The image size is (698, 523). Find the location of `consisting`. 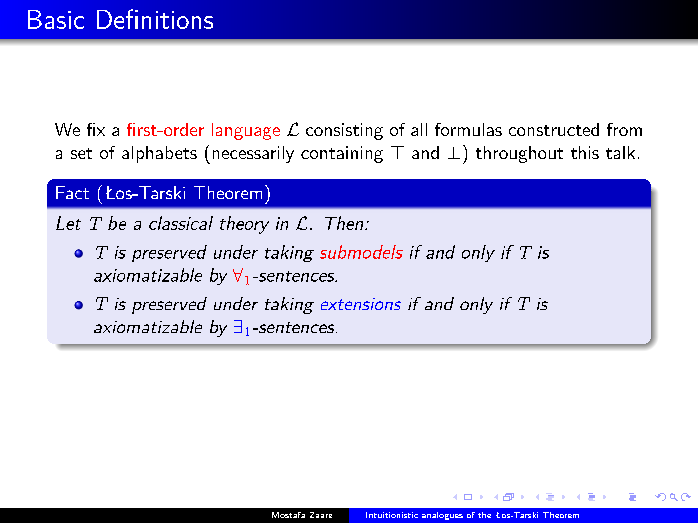

consisting is located at coordinates (344, 131).
